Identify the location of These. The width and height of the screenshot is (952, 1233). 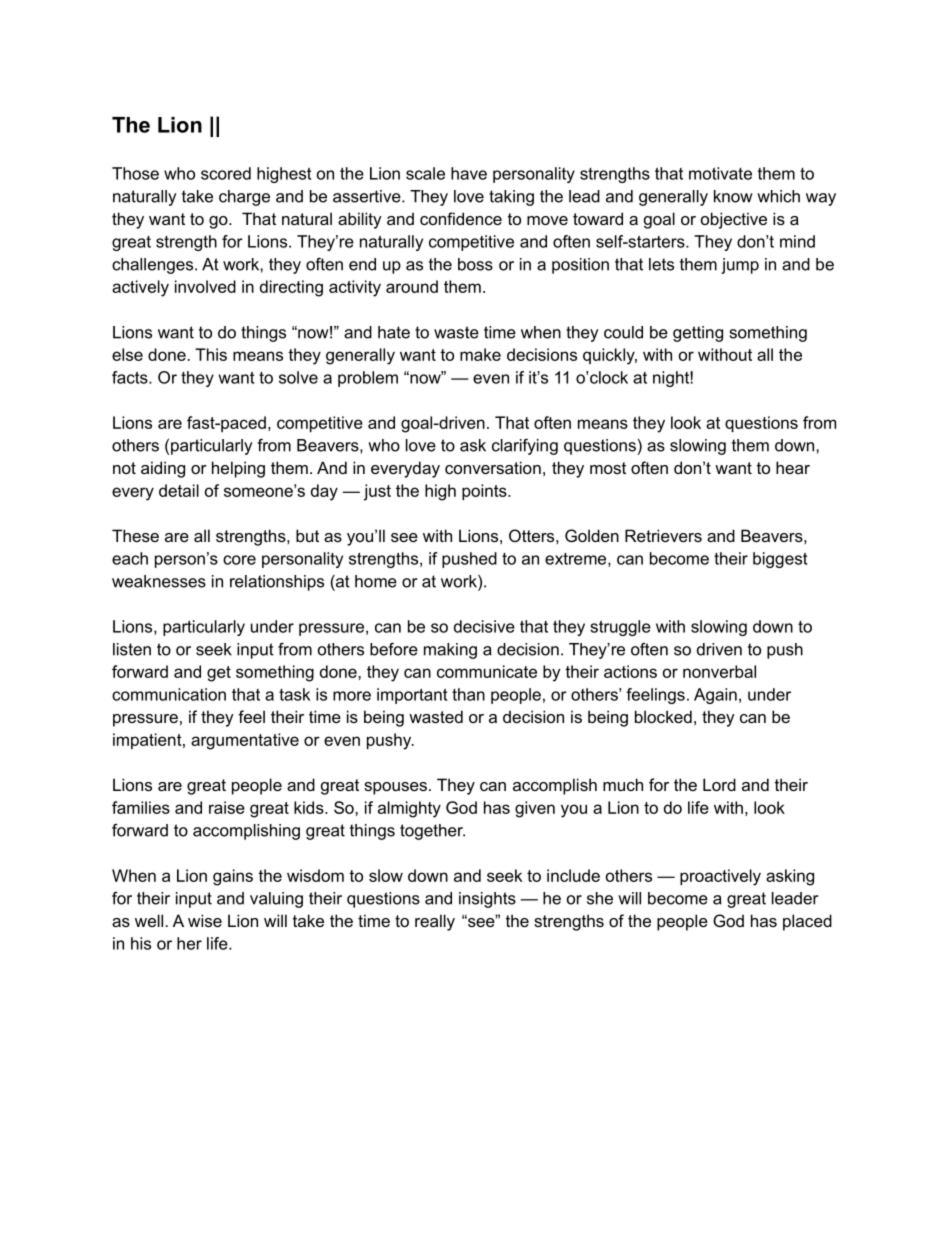
(135, 535).
